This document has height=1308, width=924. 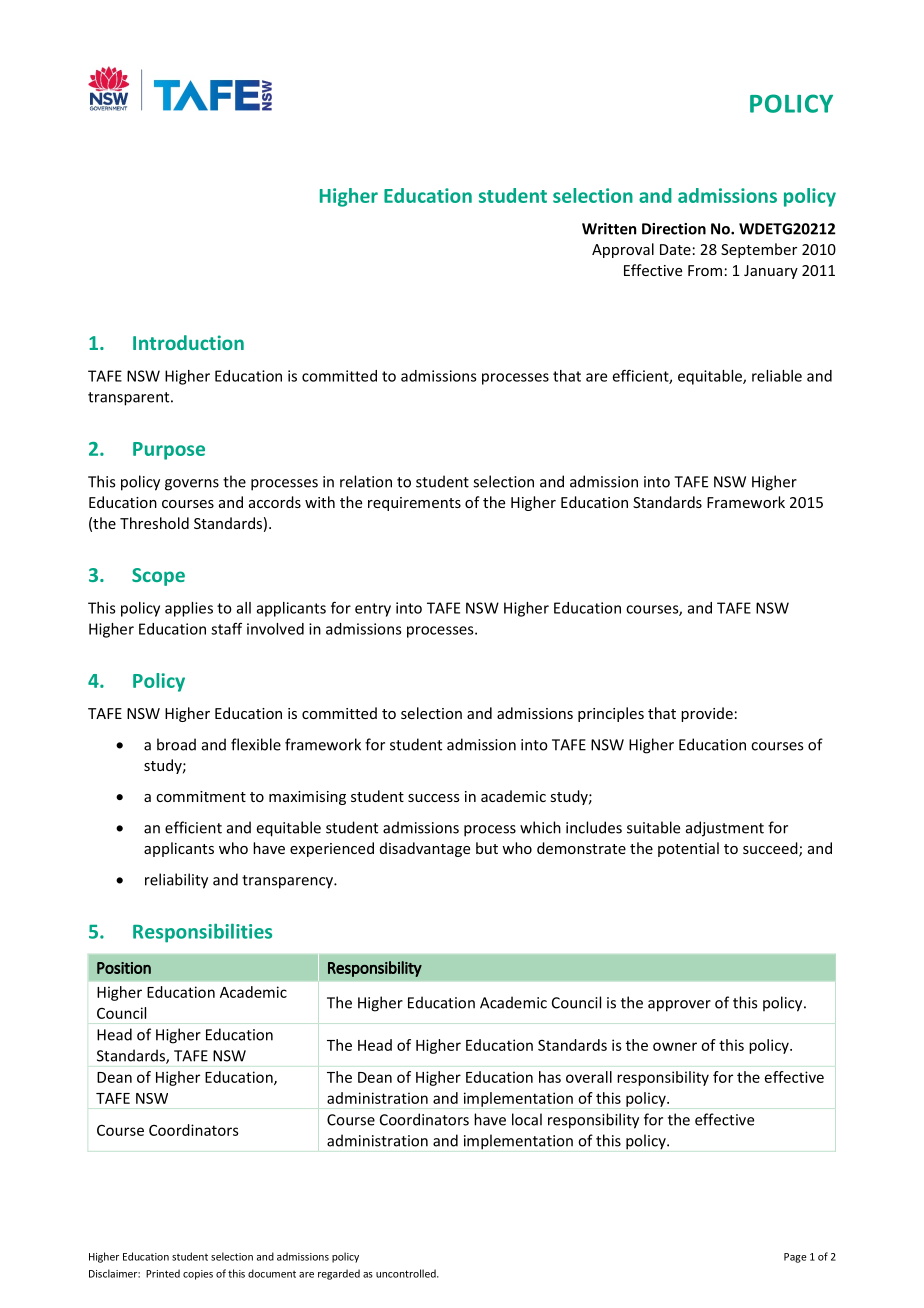 What do you see at coordinates (169, 451) in the document?
I see `Purpose` at bounding box center [169, 451].
